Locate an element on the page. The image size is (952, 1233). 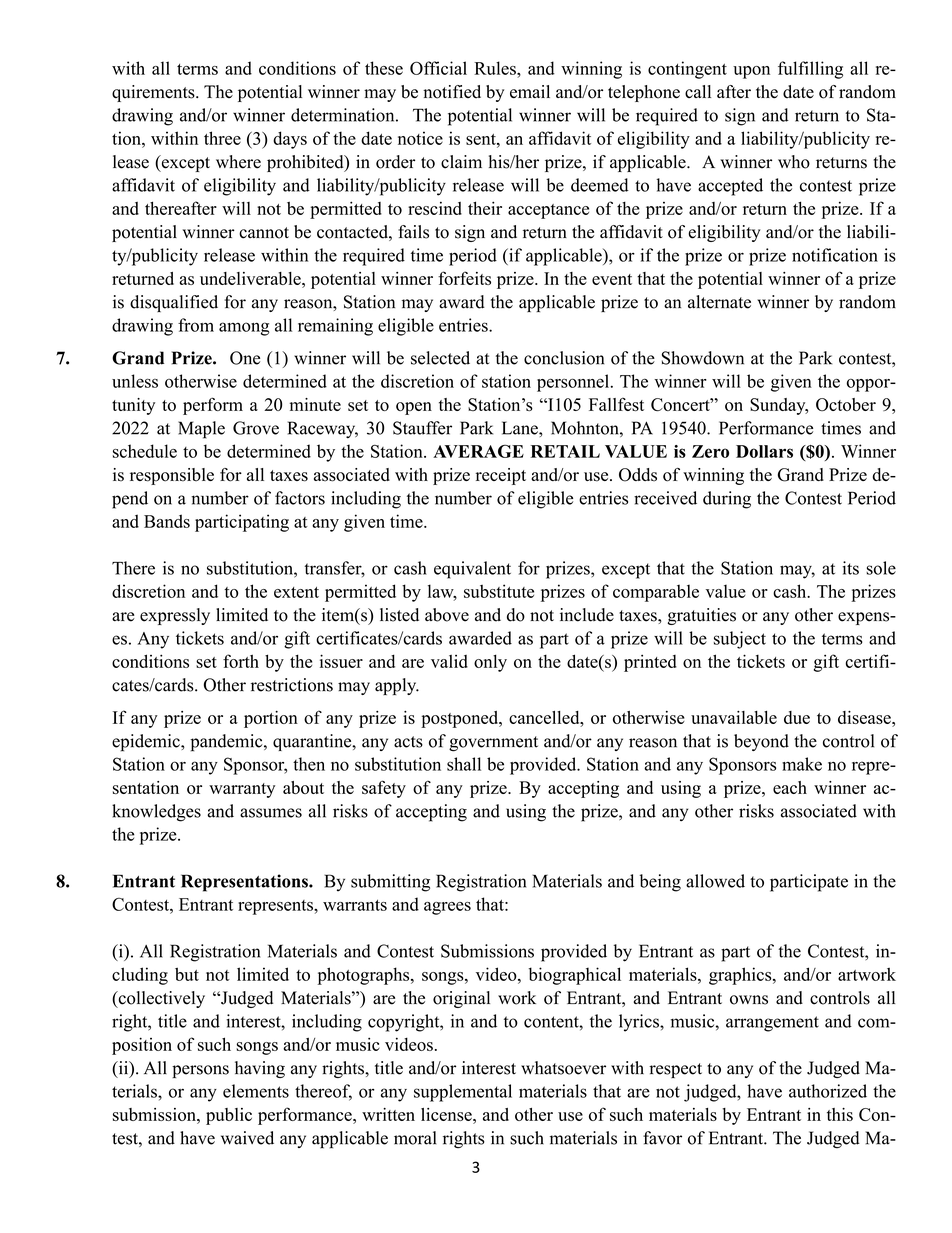
make is located at coordinates (802, 764).
